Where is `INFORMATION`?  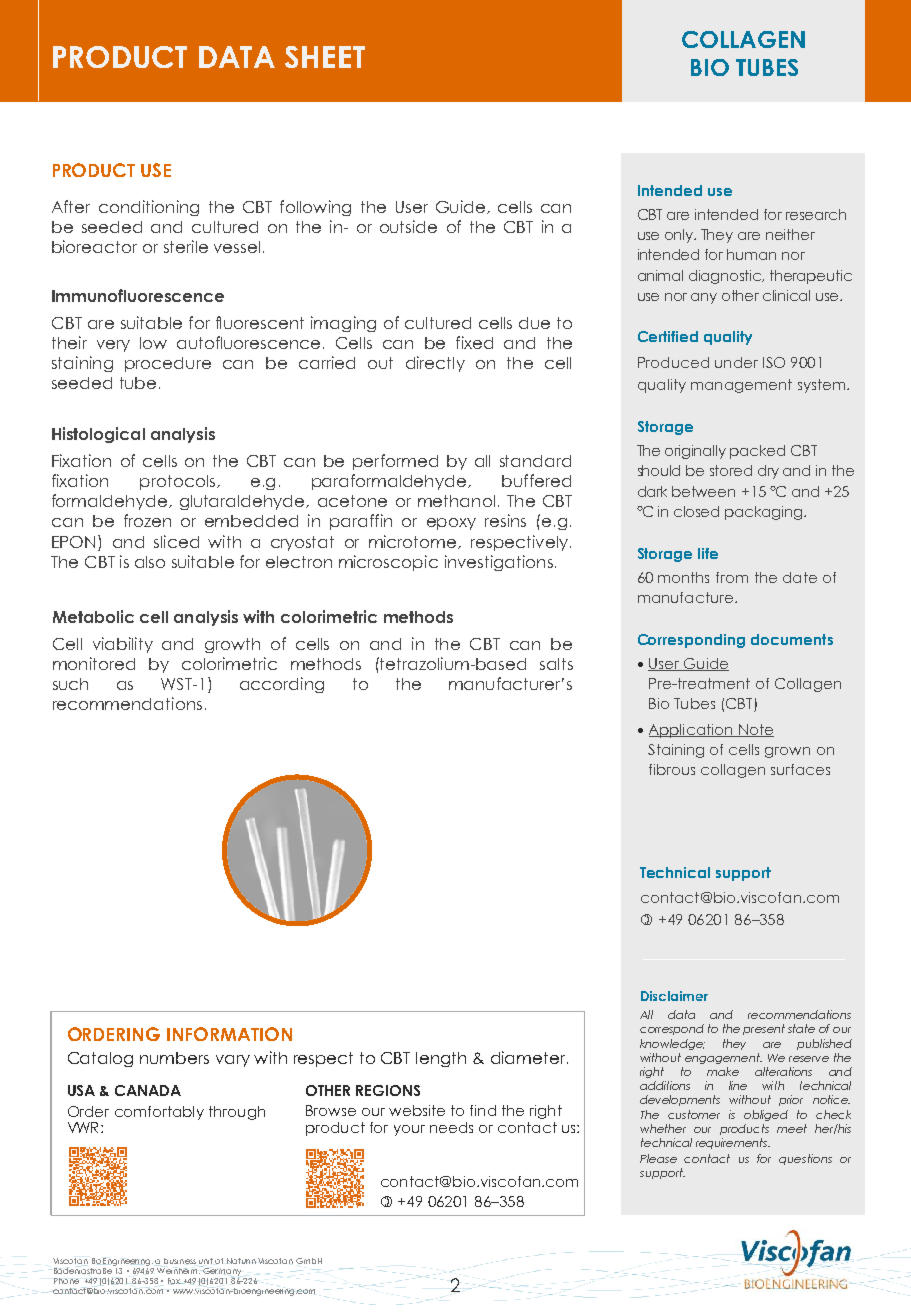
INFORMATION is located at coordinates (229, 1034).
